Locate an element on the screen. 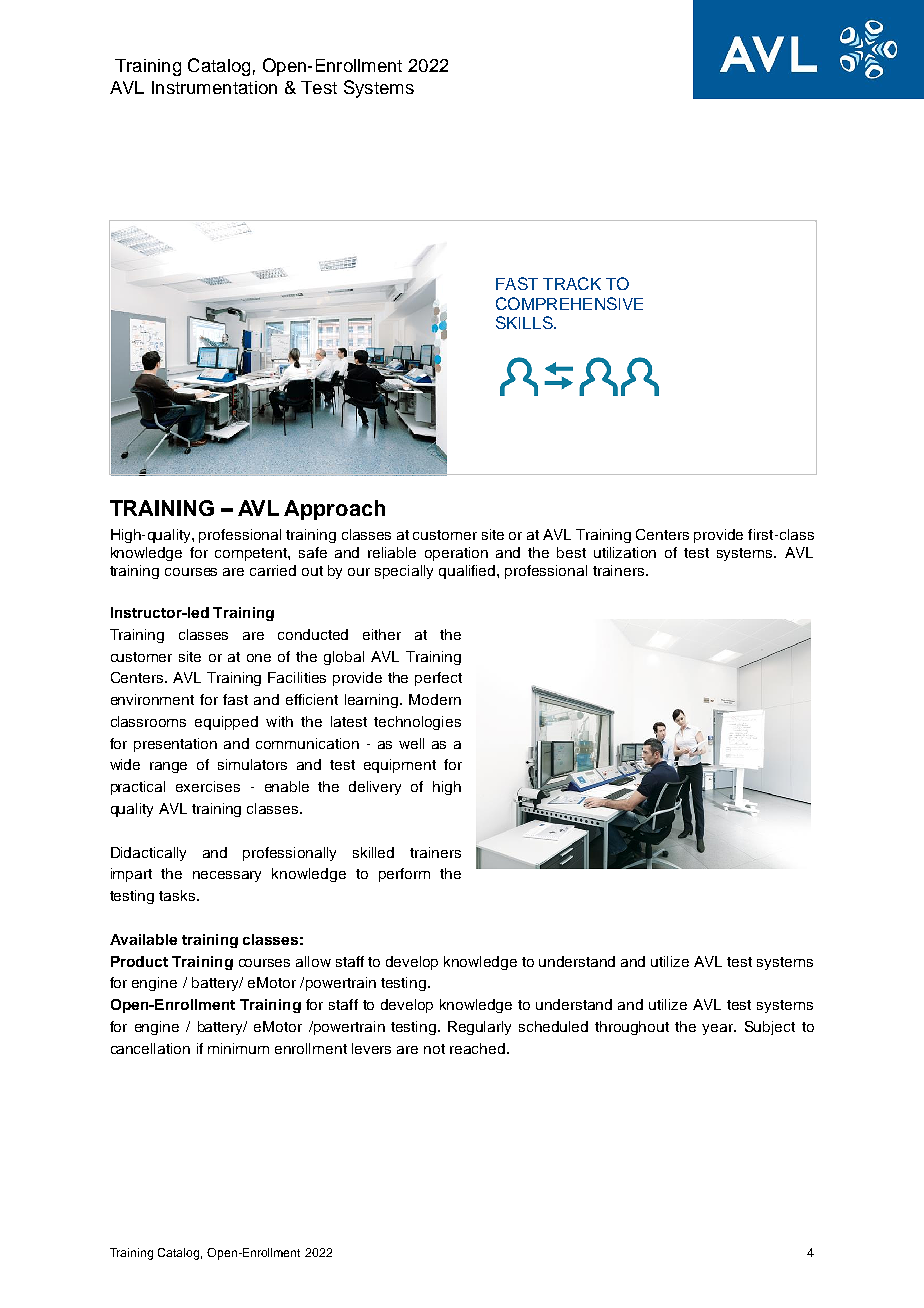  Instrumentation is located at coordinates (214, 87).
